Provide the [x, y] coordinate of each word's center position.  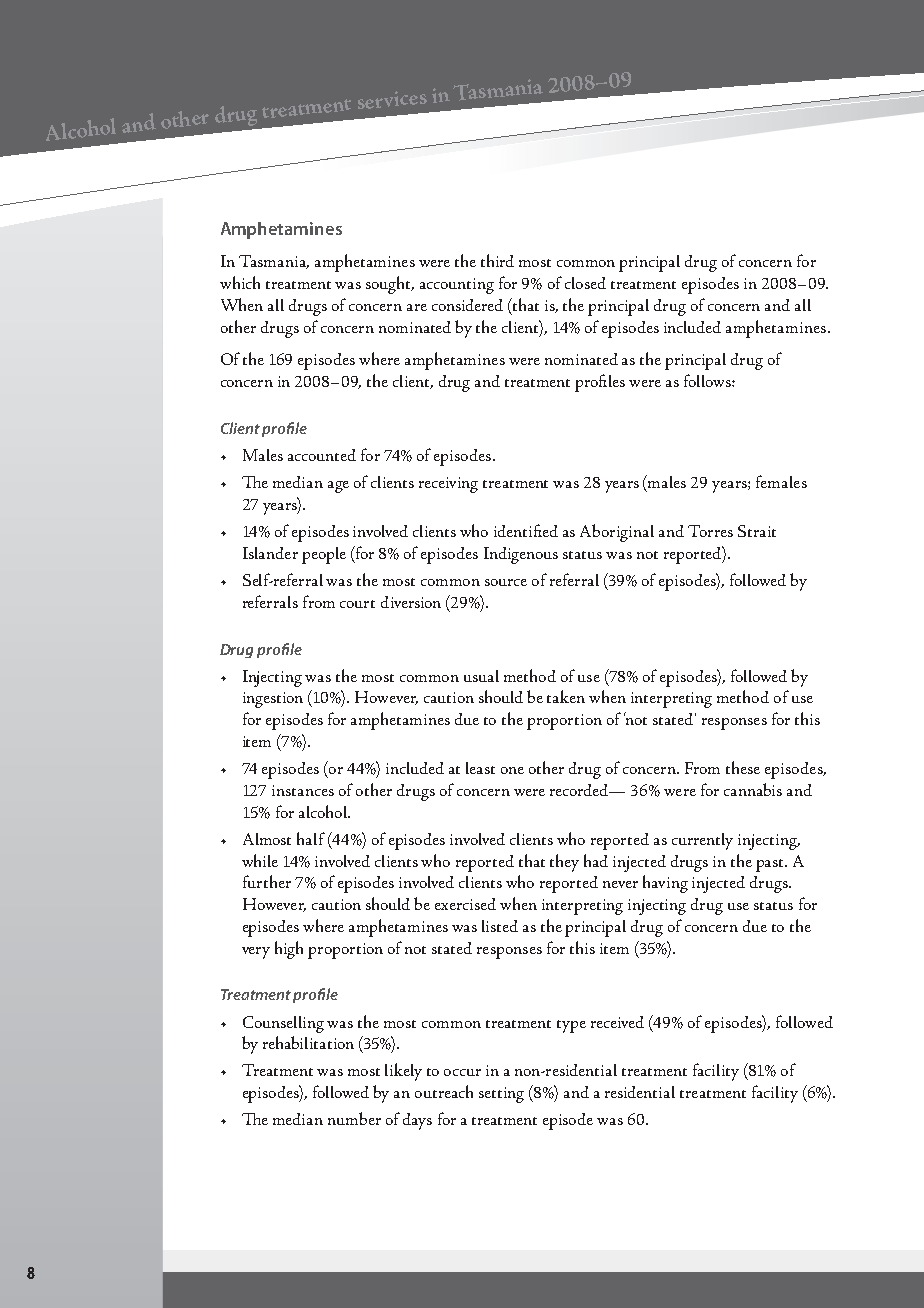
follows [708, 380]
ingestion [273, 700]
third [497, 260]
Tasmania [274, 262]
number [354, 1118]
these [743, 767]
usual [481, 676]
